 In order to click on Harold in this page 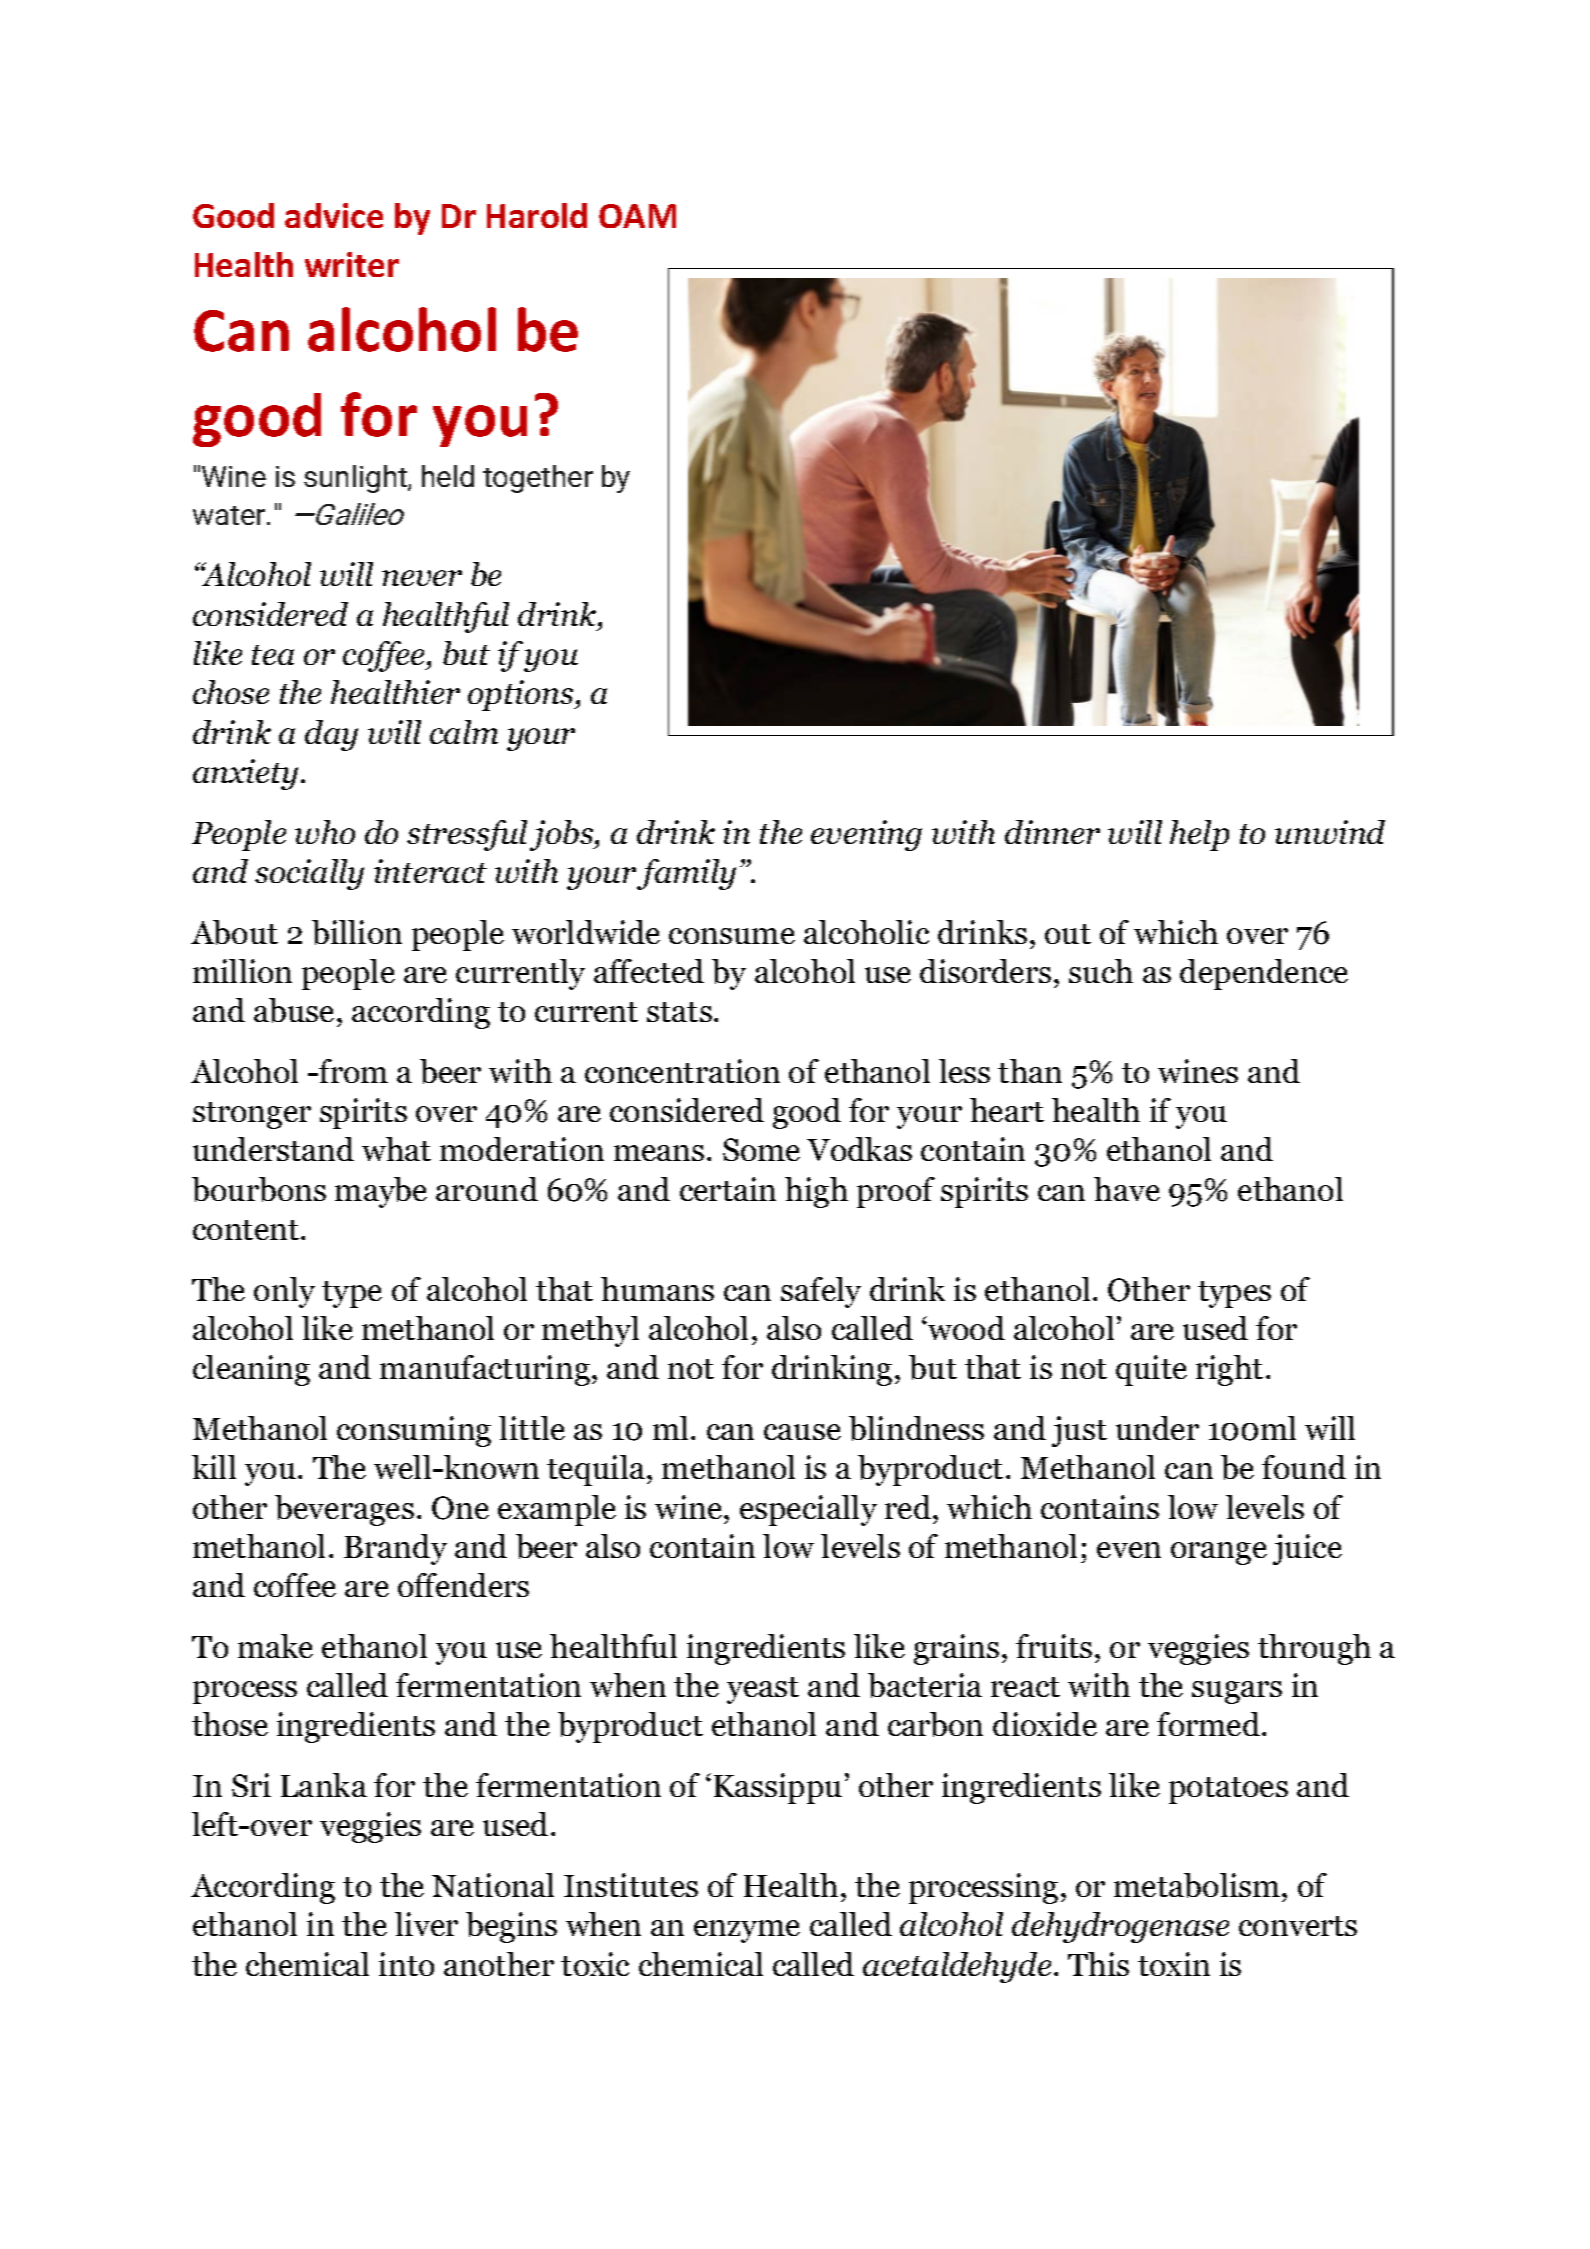, I will do `click(537, 215)`.
